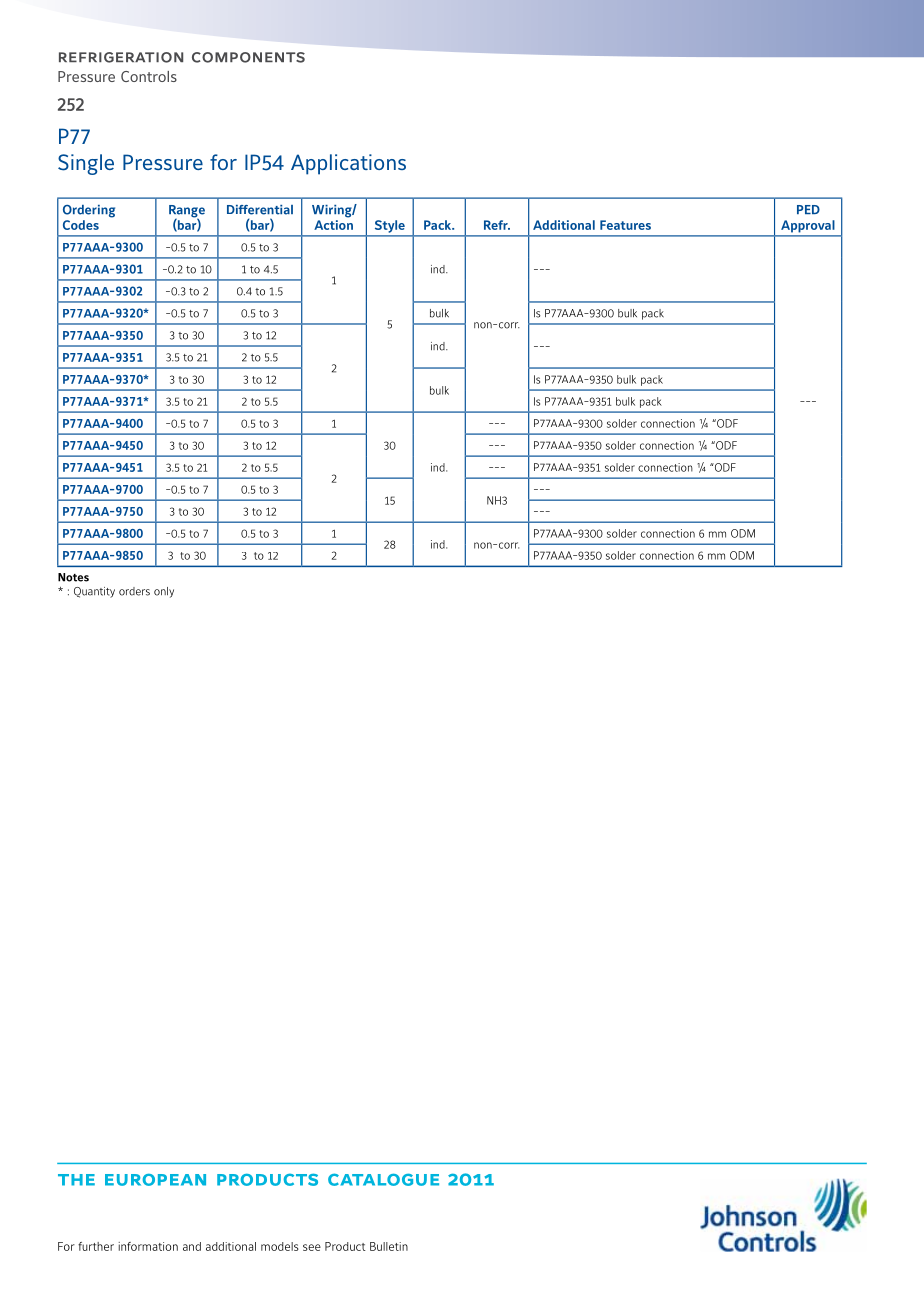 The height and width of the image is (1308, 924). Describe the element at coordinates (149, 76) in the image. I see `Controls` at that location.
